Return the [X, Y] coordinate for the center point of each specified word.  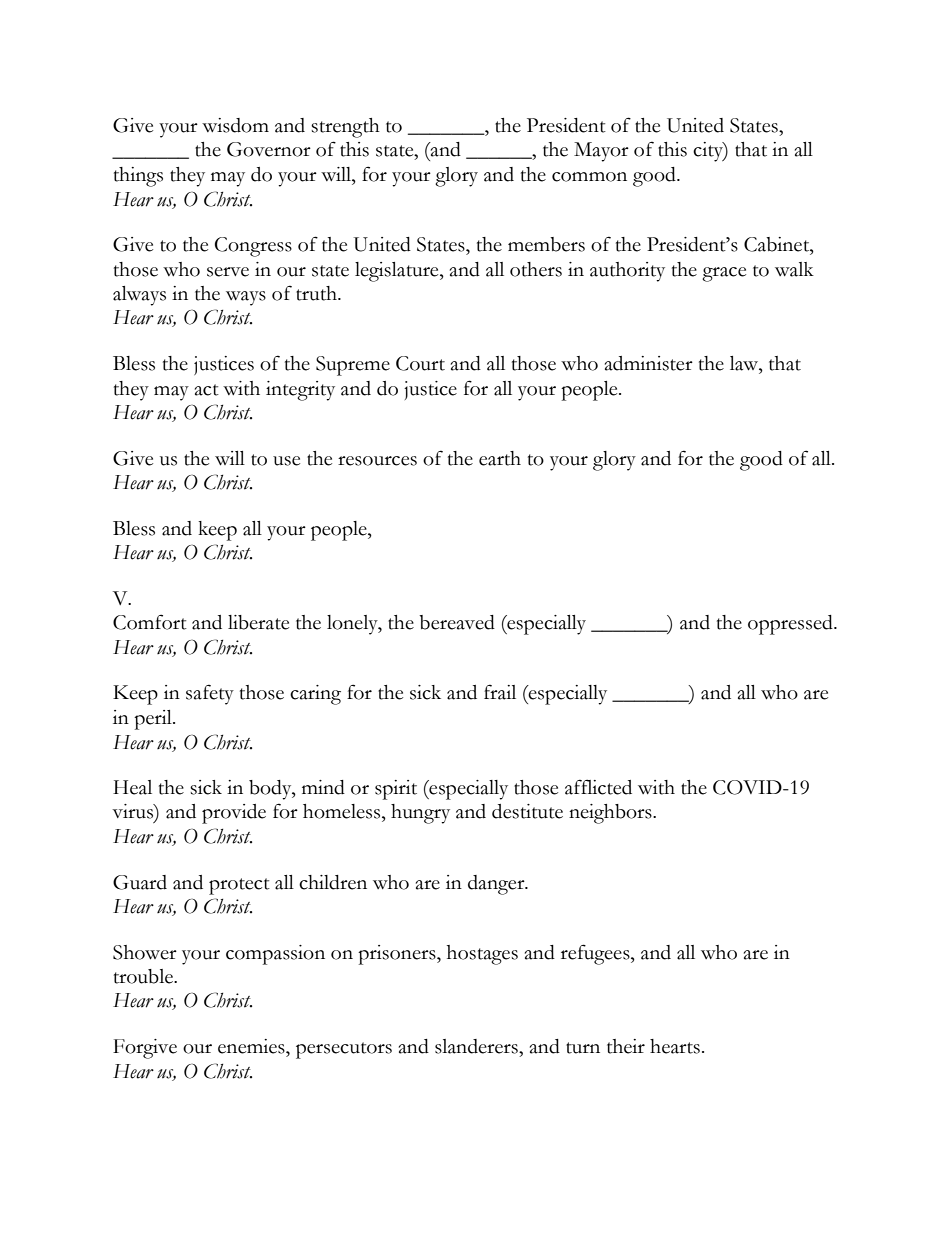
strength [345, 128]
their [626, 1046]
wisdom [235, 125]
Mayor [601, 152]
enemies [252, 1046]
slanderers [477, 1046]
